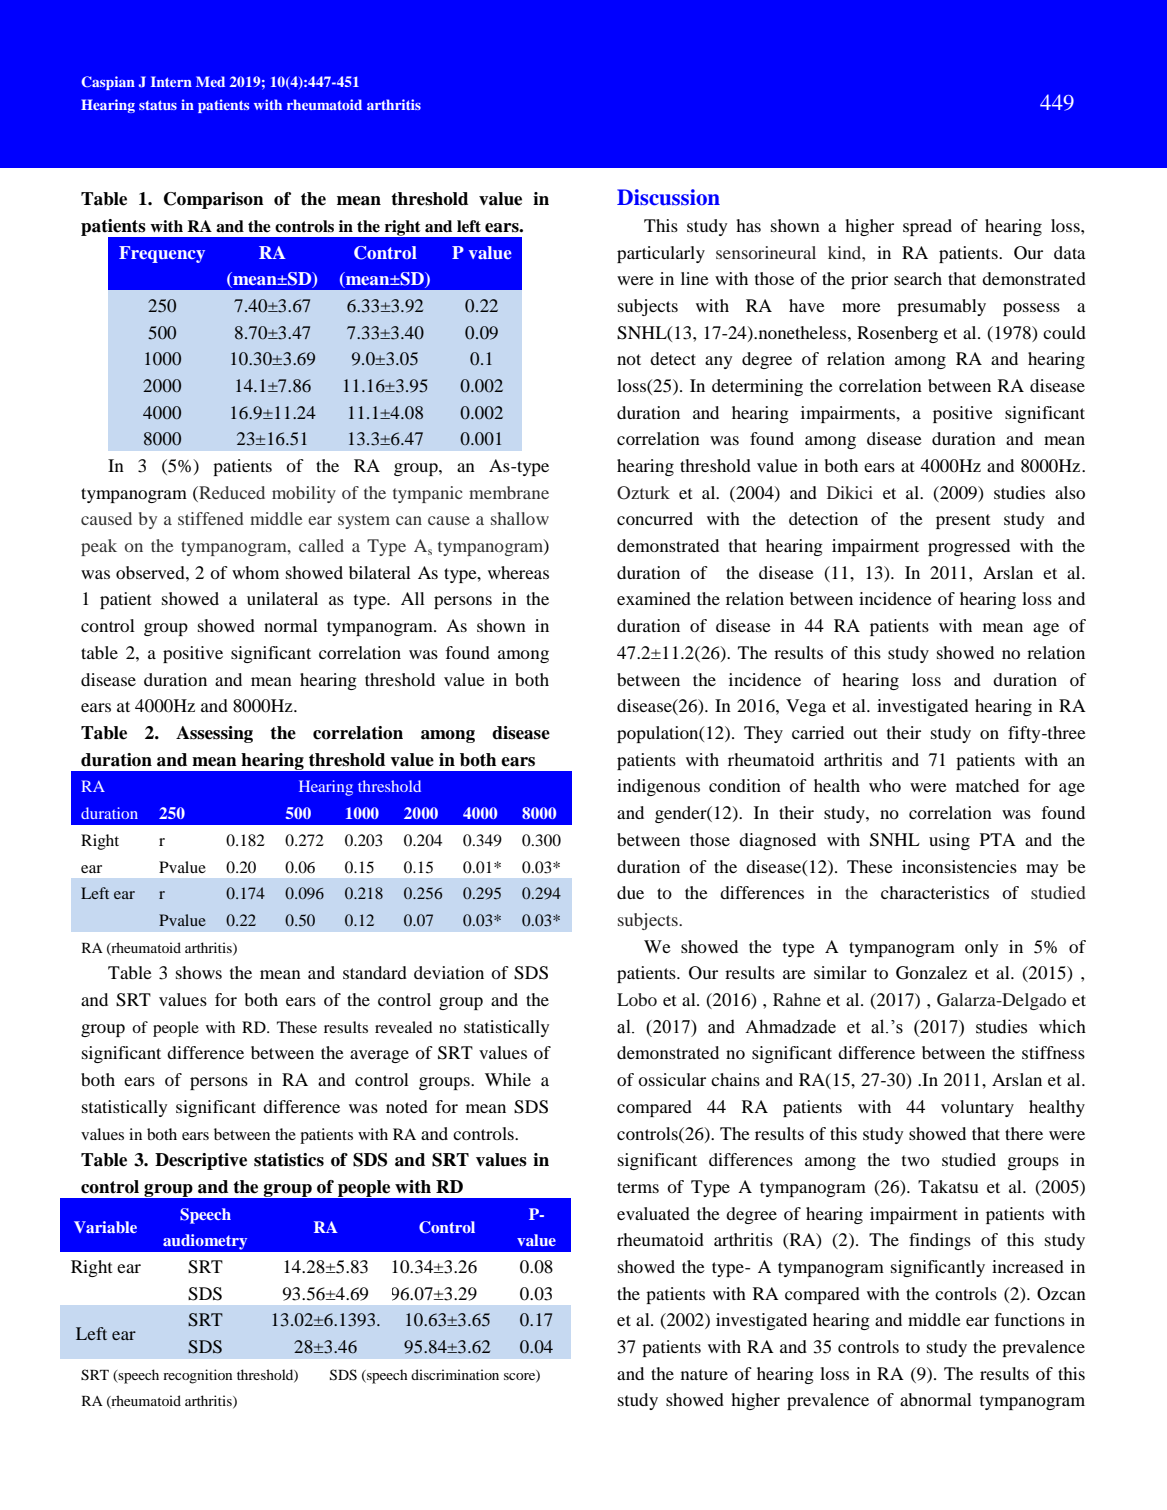 The image size is (1167, 1510). I want to click on functions, so click(1029, 1319).
